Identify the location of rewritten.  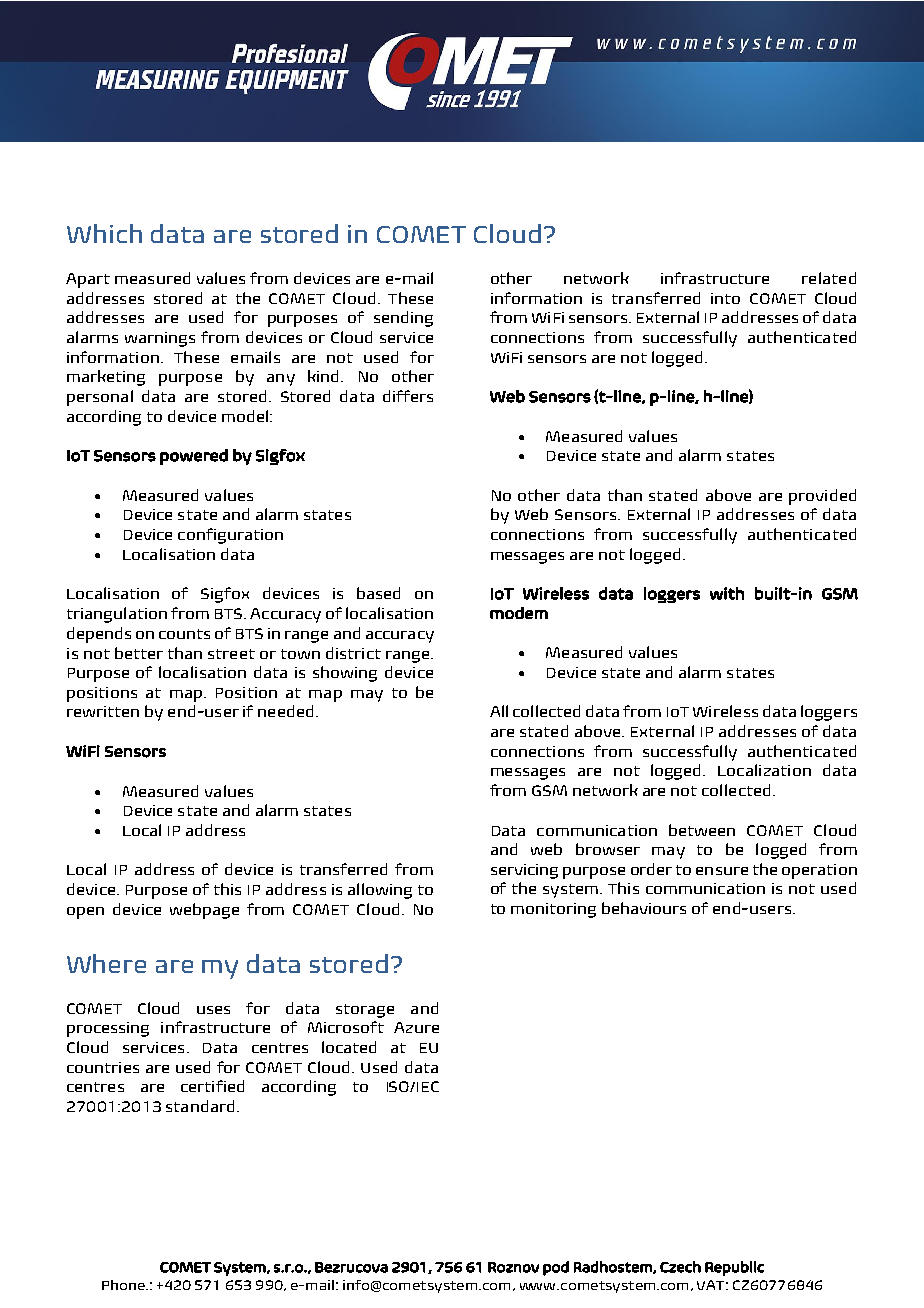
(103, 711).
